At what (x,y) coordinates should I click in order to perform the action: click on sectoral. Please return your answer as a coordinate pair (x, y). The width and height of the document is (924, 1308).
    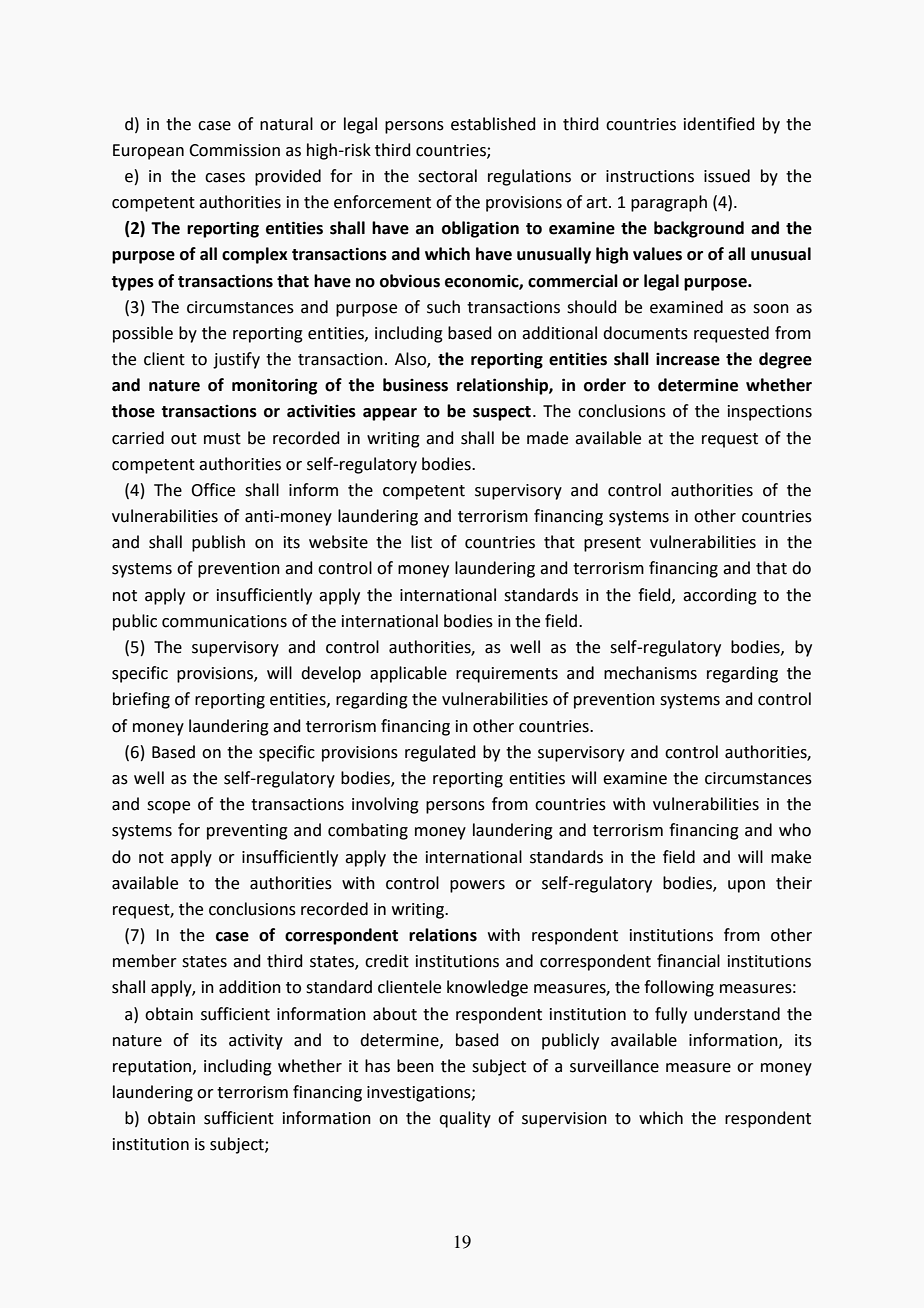
    Looking at the image, I should click on (447, 176).
